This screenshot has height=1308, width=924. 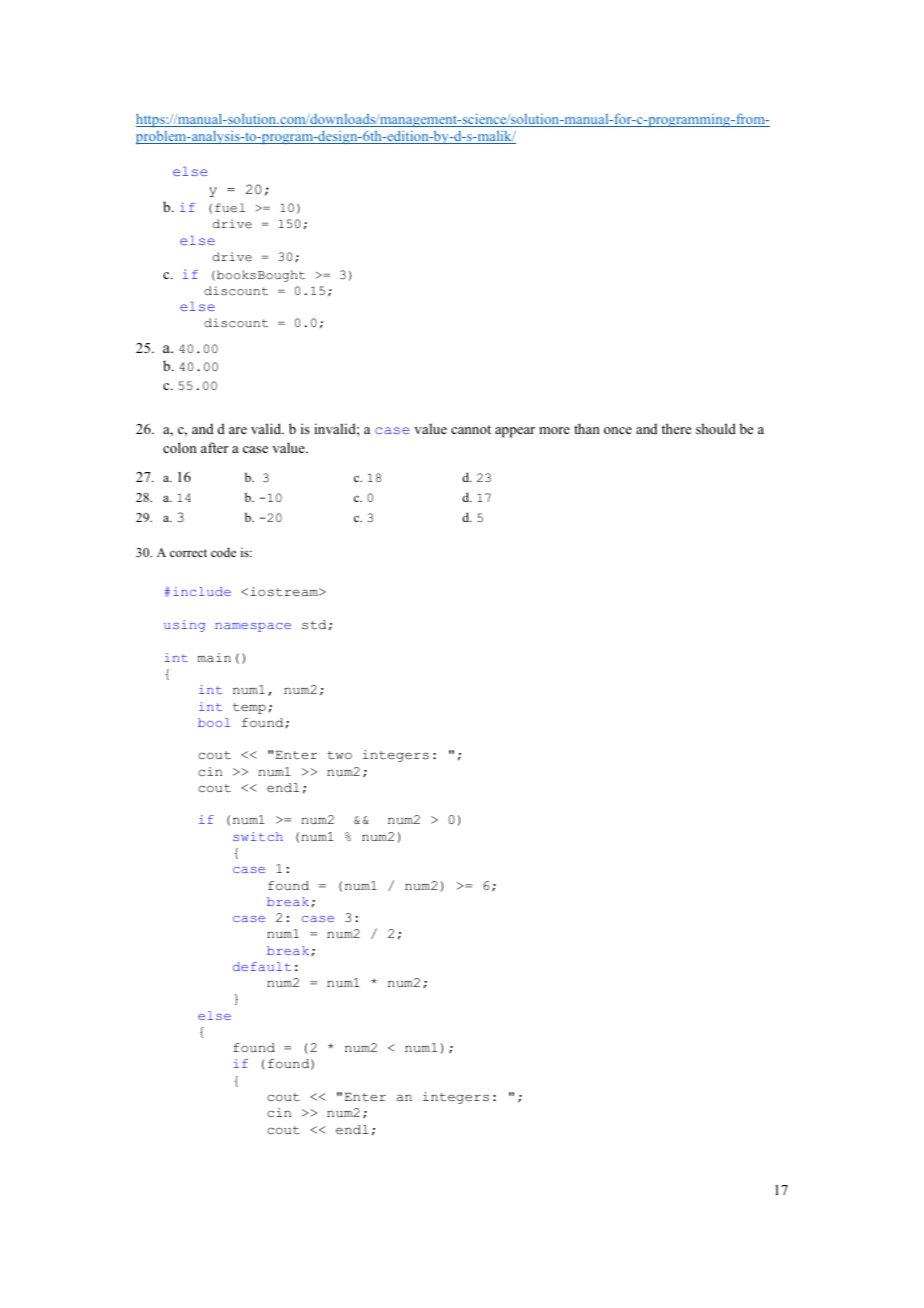 I want to click on there, so click(x=676, y=428).
